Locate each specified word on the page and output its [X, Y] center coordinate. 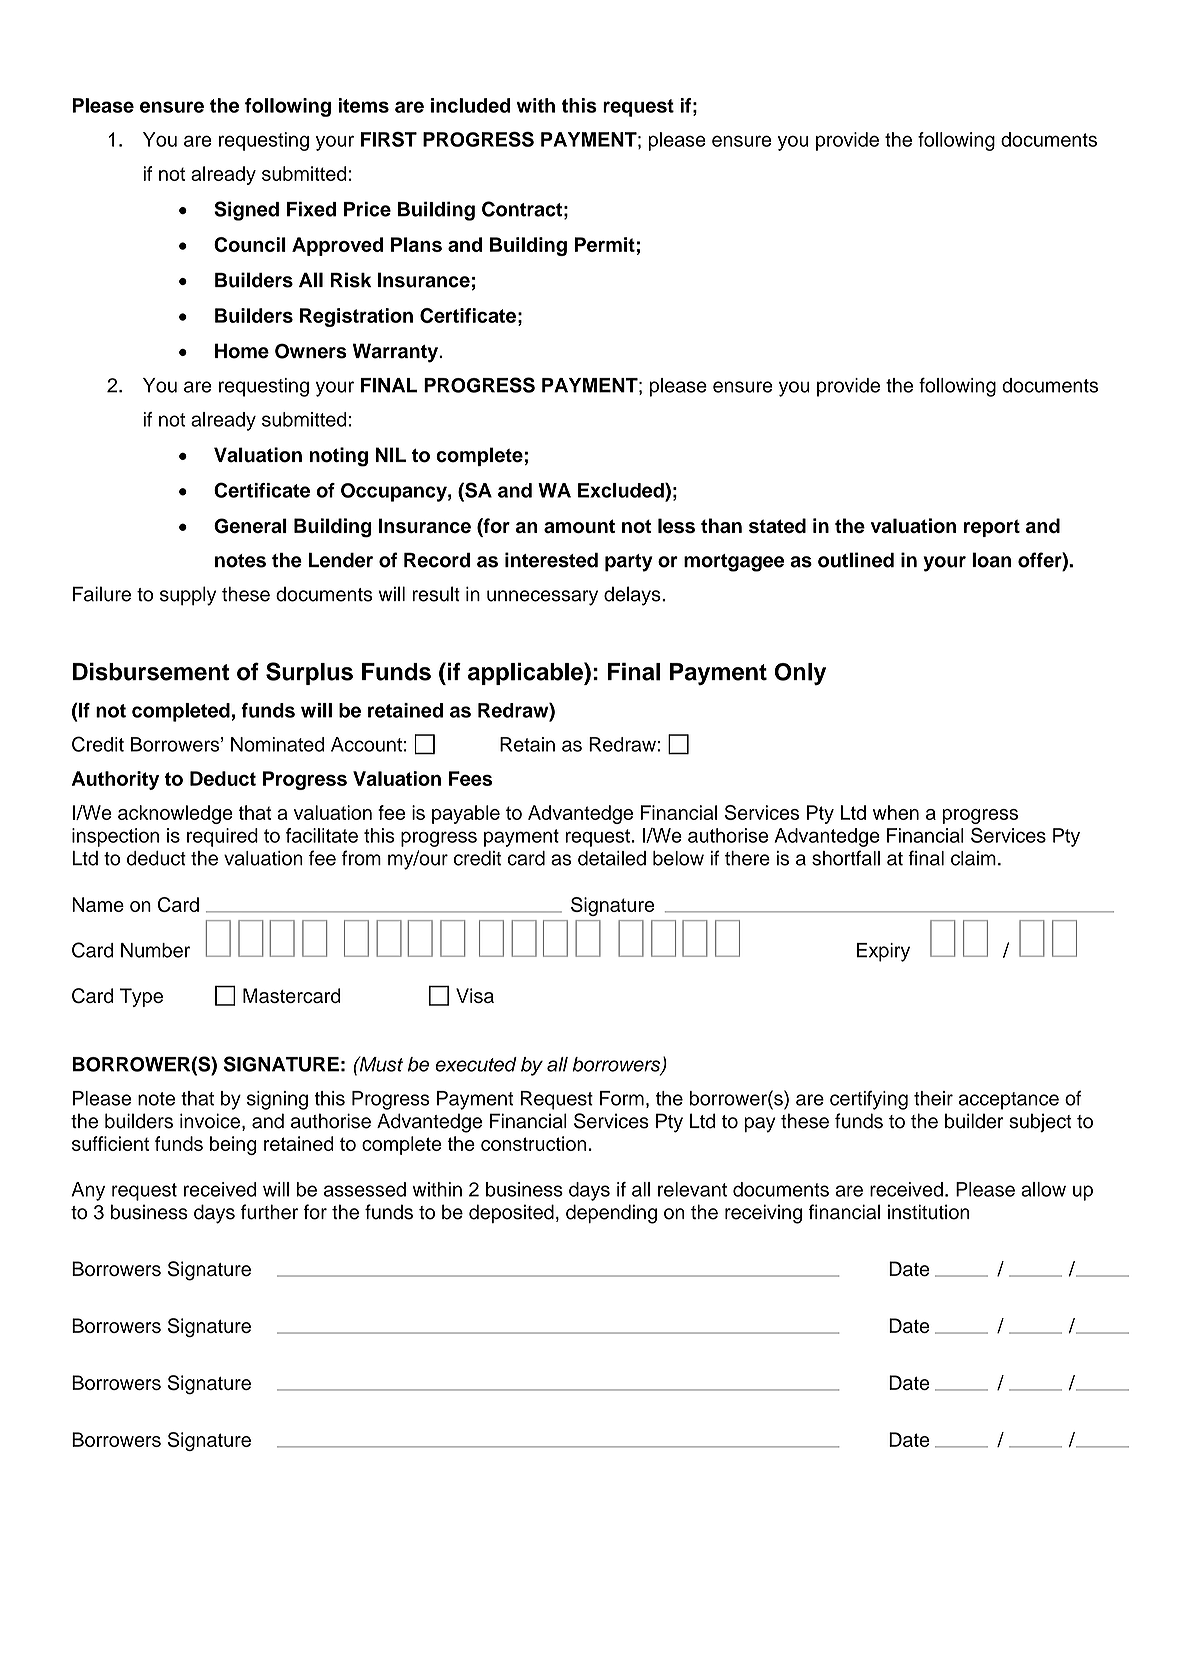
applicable [526, 673]
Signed [246, 211]
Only [800, 674]
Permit [604, 244]
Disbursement [151, 671]
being [233, 1145]
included [470, 105]
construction [534, 1143]
